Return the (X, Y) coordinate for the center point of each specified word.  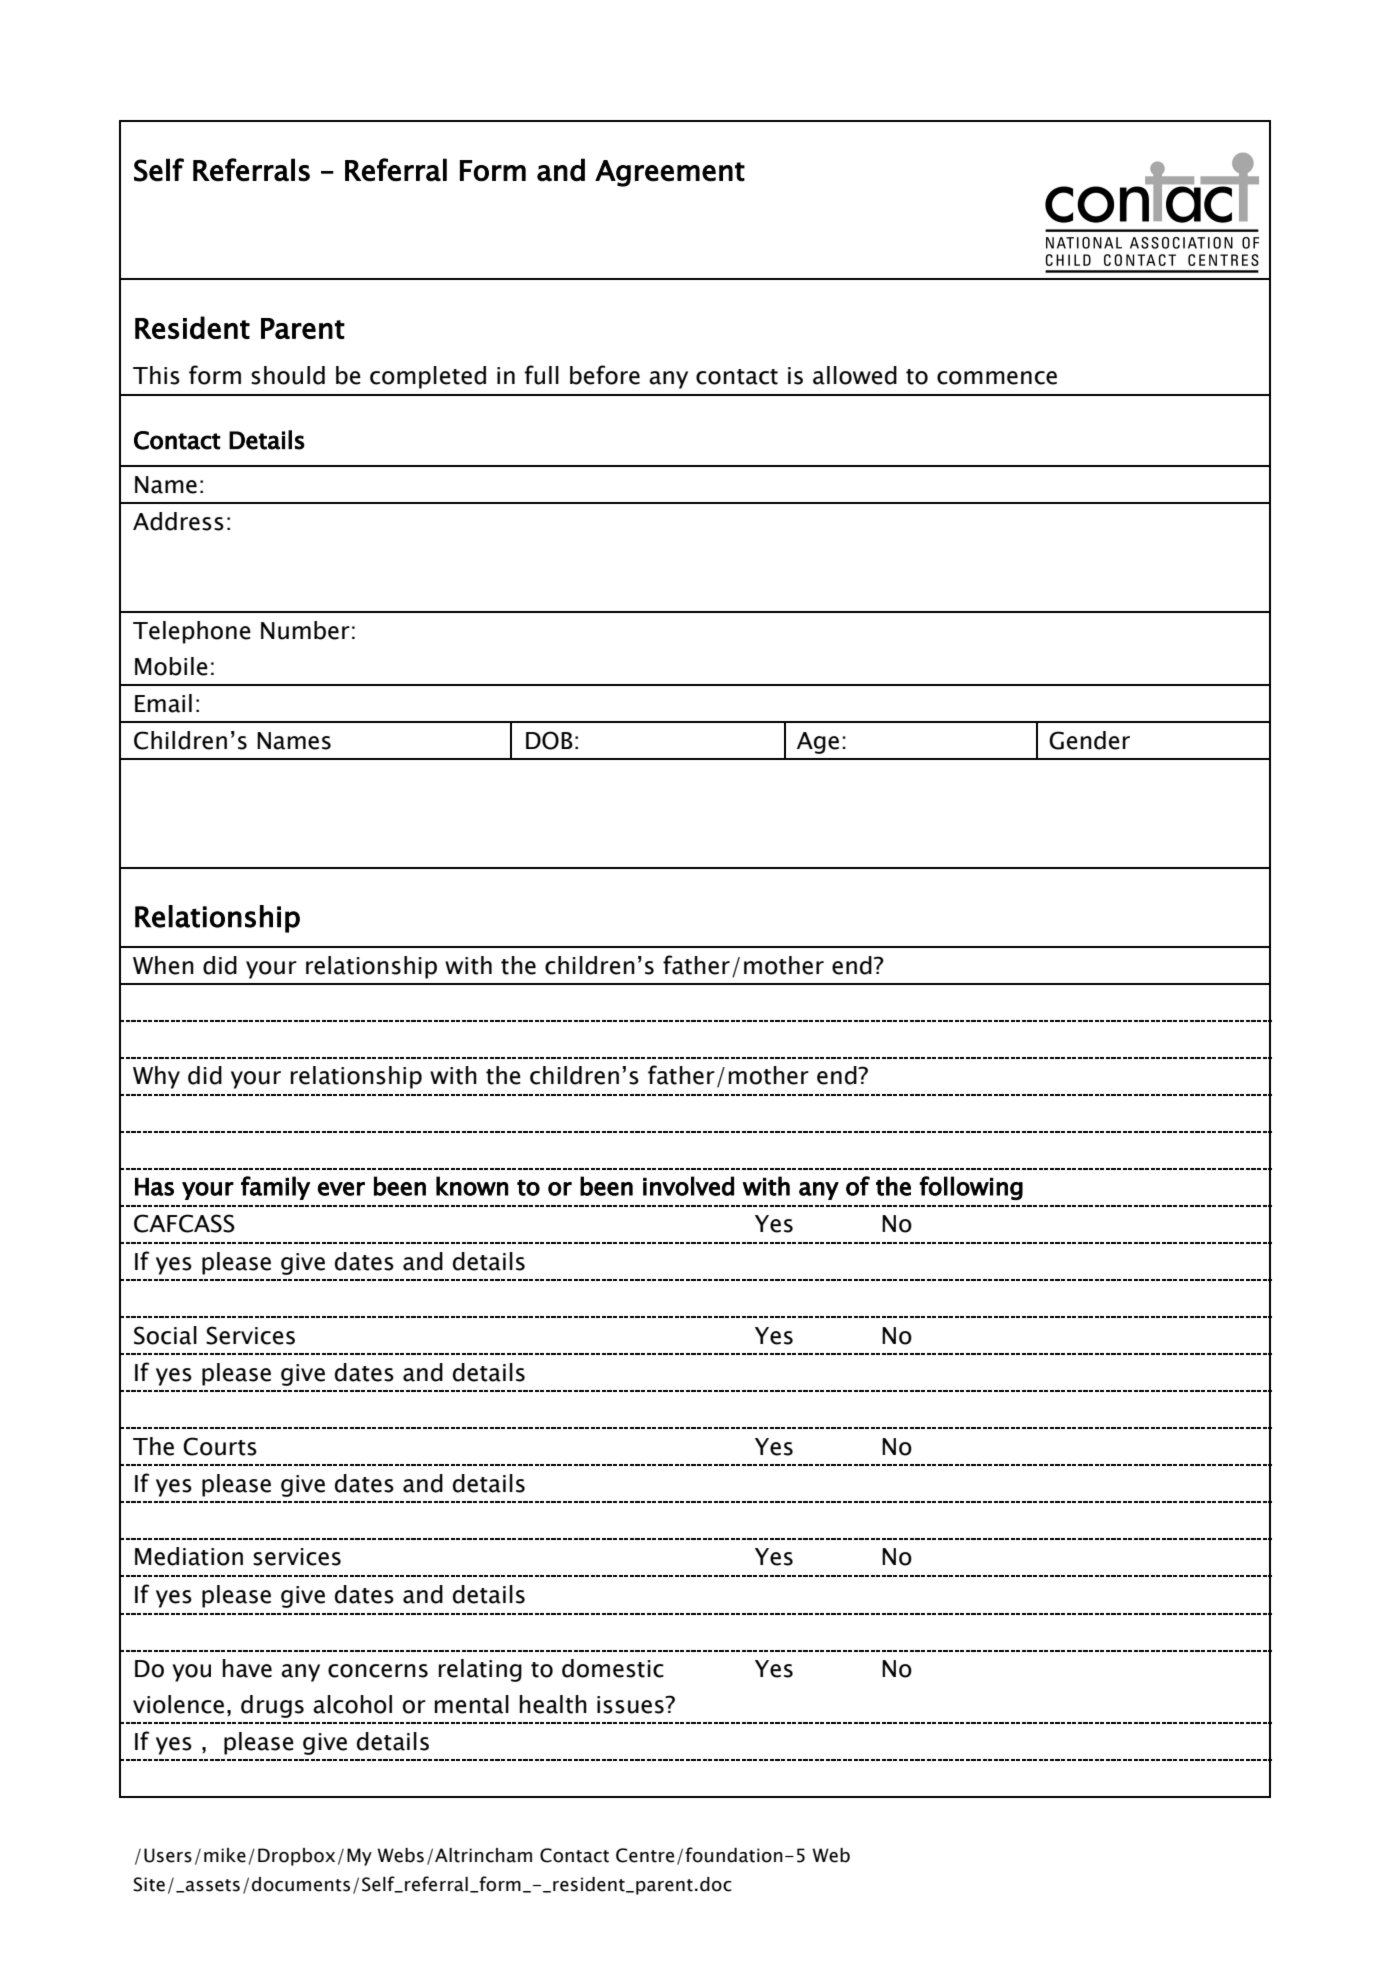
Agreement (670, 173)
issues (631, 1705)
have (247, 1668)
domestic (613, 1668)
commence (997, 378)
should (288, 375)
